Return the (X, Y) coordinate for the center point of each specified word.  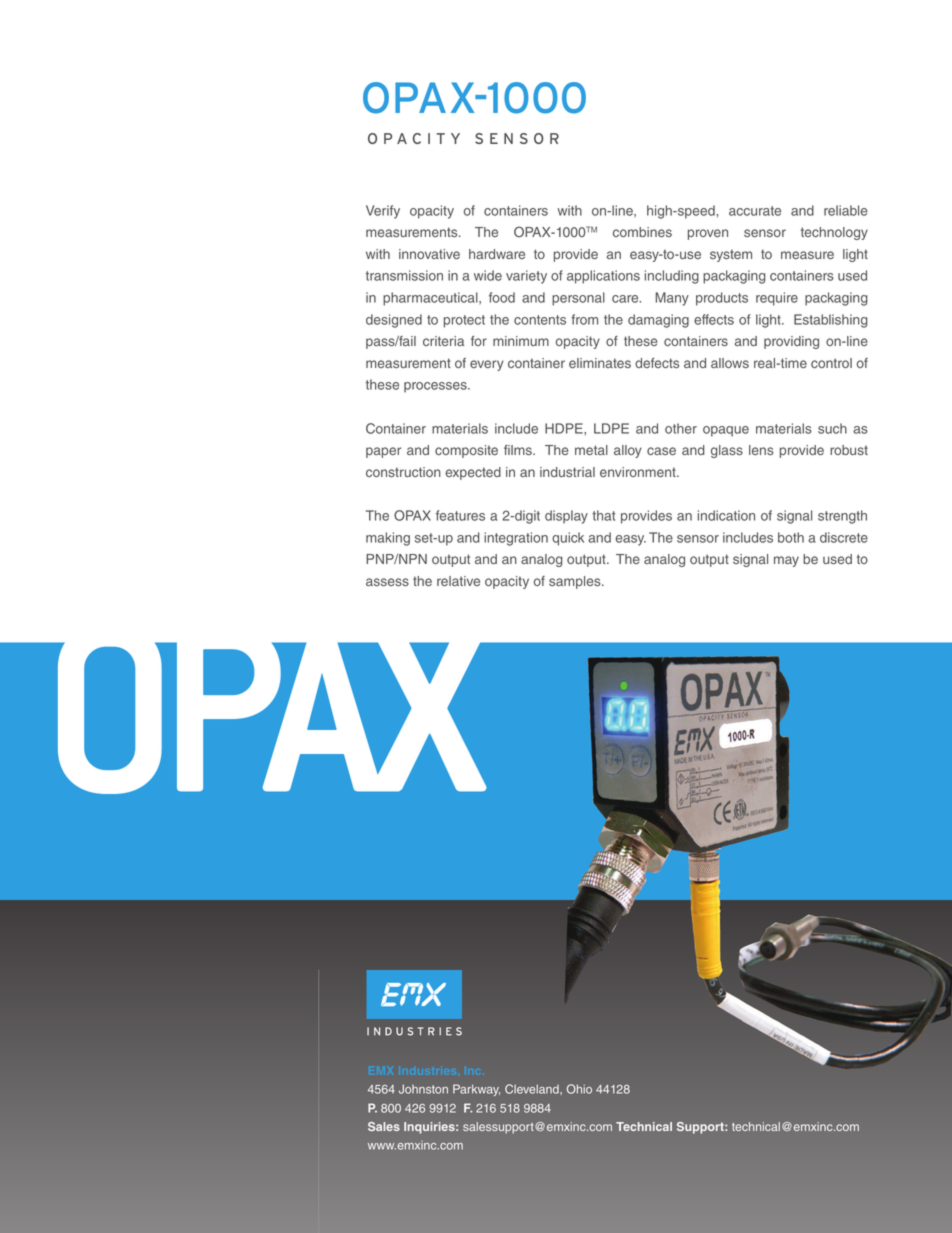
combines (642, 232)
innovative (429, 254)
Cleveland (533, 1089)
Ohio (579, 1089)
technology (834, 233)
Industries (427, 1070)
